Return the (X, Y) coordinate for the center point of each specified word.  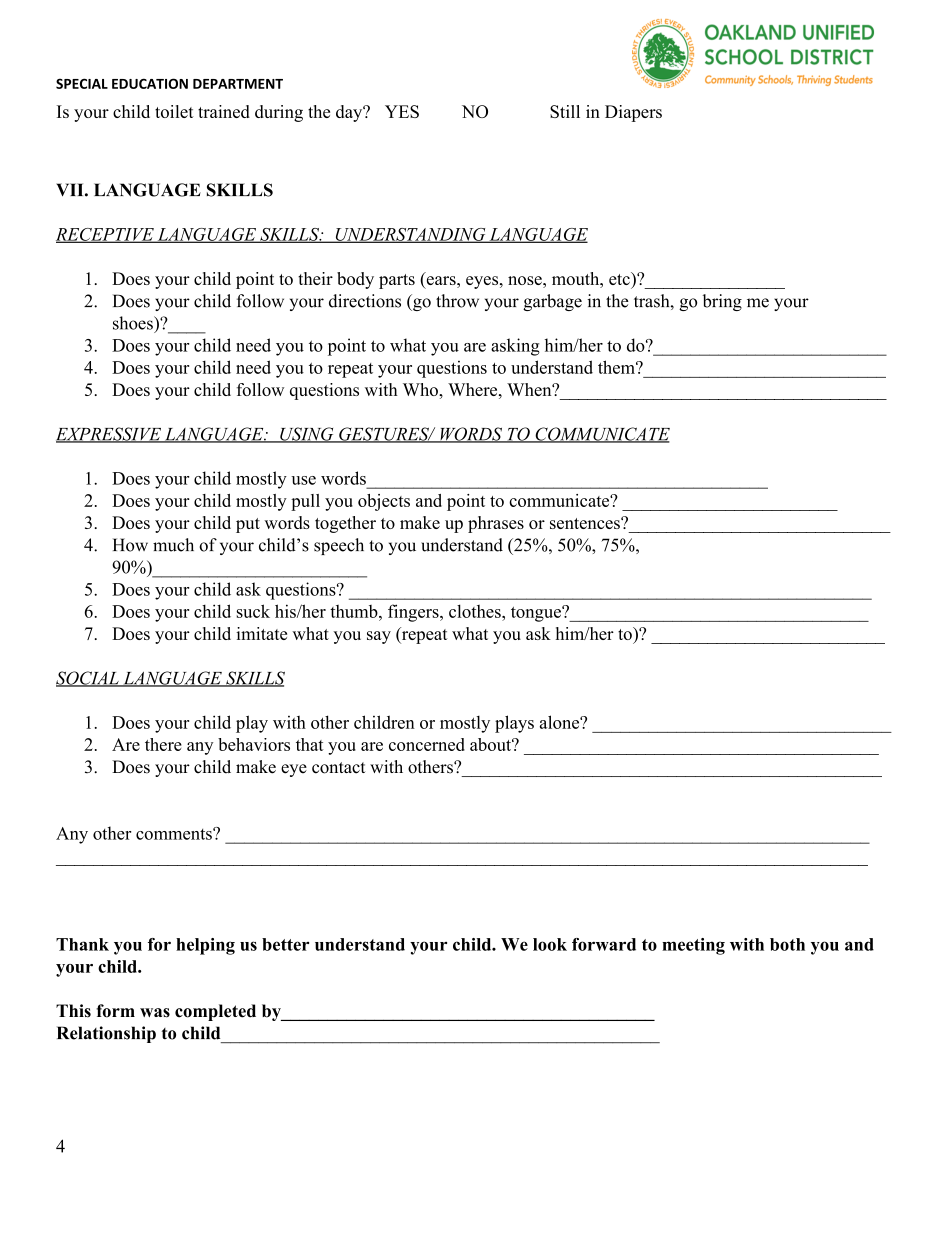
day (350, 113)
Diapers (633, 113)
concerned (427, 744)
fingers (414, 613)
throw (457, 301)
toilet (174, 111)
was (155, 1013)
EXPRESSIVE (109, 435)
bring (722, 302)
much (173, 545)
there (163, 744)
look (550, 944)
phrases (496, 524)
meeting (693, 946)
